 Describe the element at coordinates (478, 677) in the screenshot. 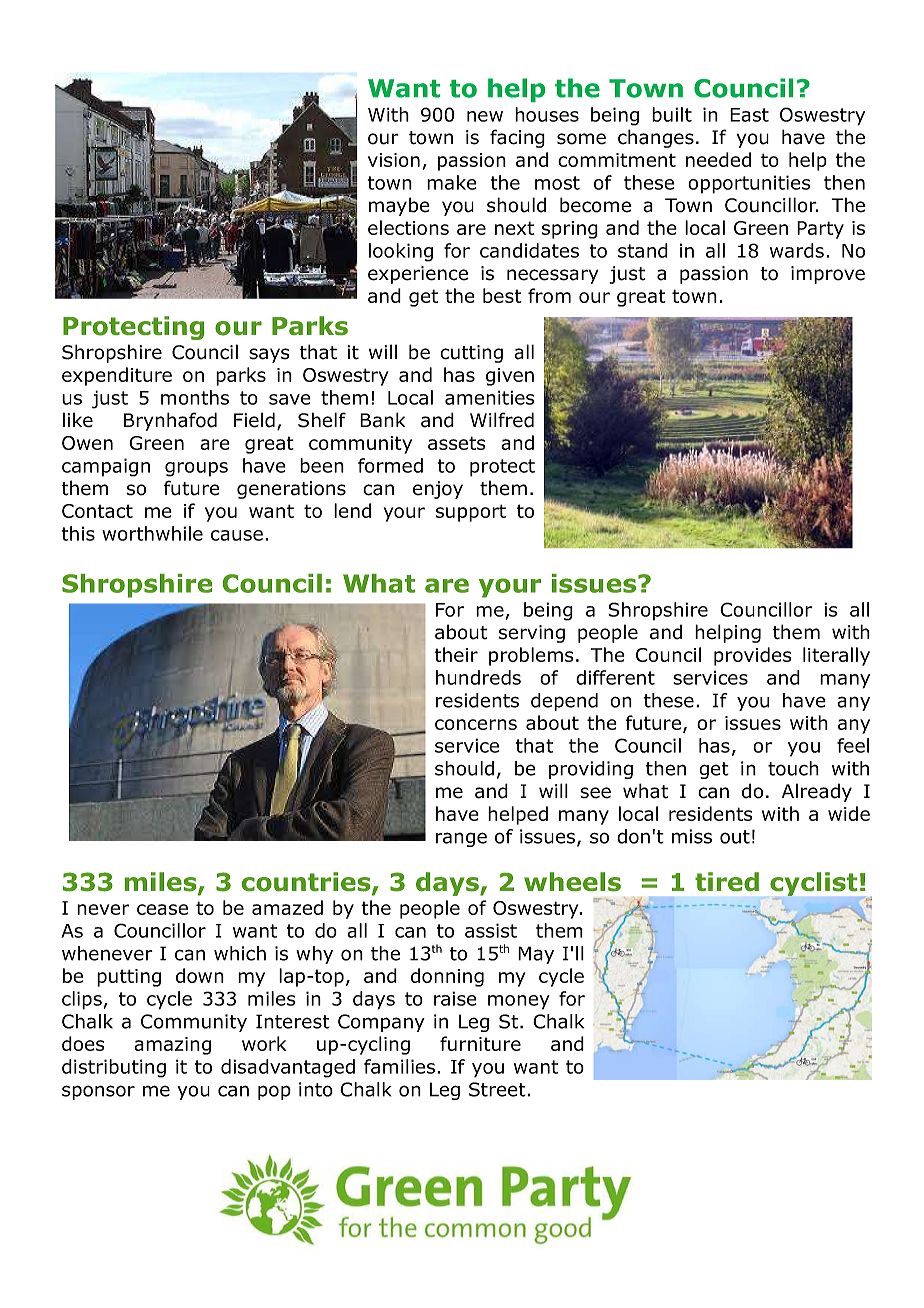

I see `hundreds` at that location.
